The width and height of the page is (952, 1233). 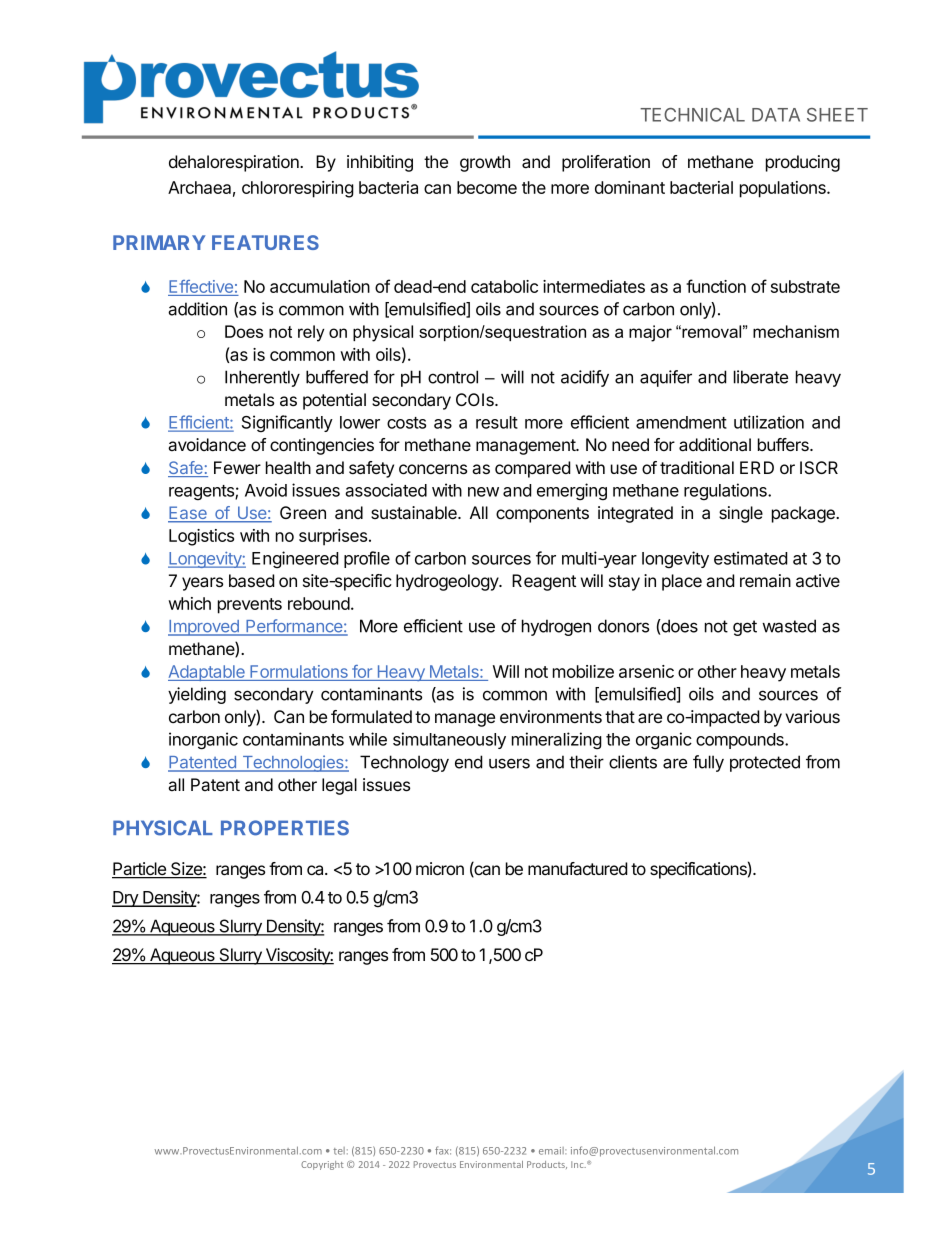 What do you see at coordinates (776, 115) in the page?
I see `DATA` at bounding box center [776, 115].
